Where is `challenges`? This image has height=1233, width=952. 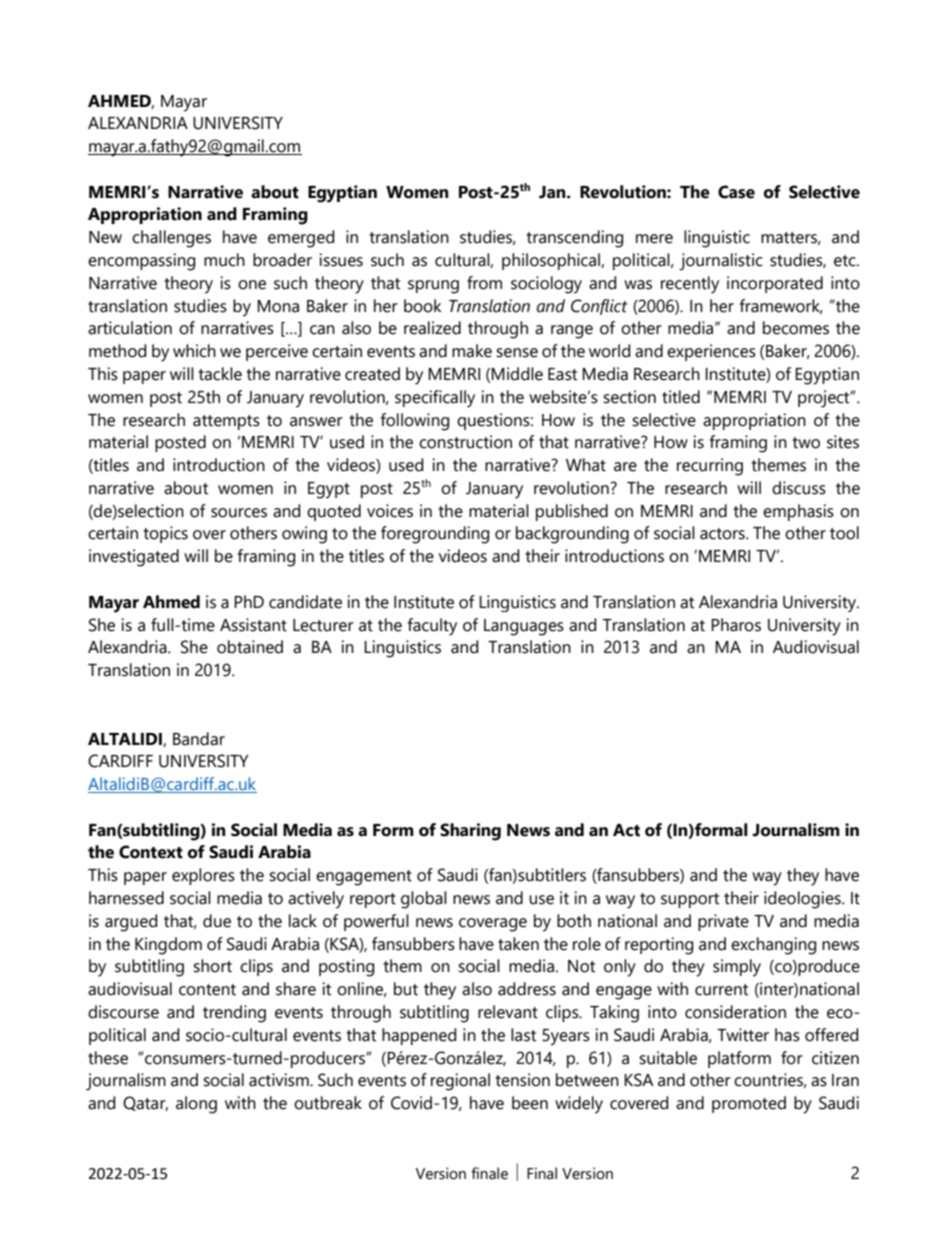 challenges is located at coordinates (171, 239).
